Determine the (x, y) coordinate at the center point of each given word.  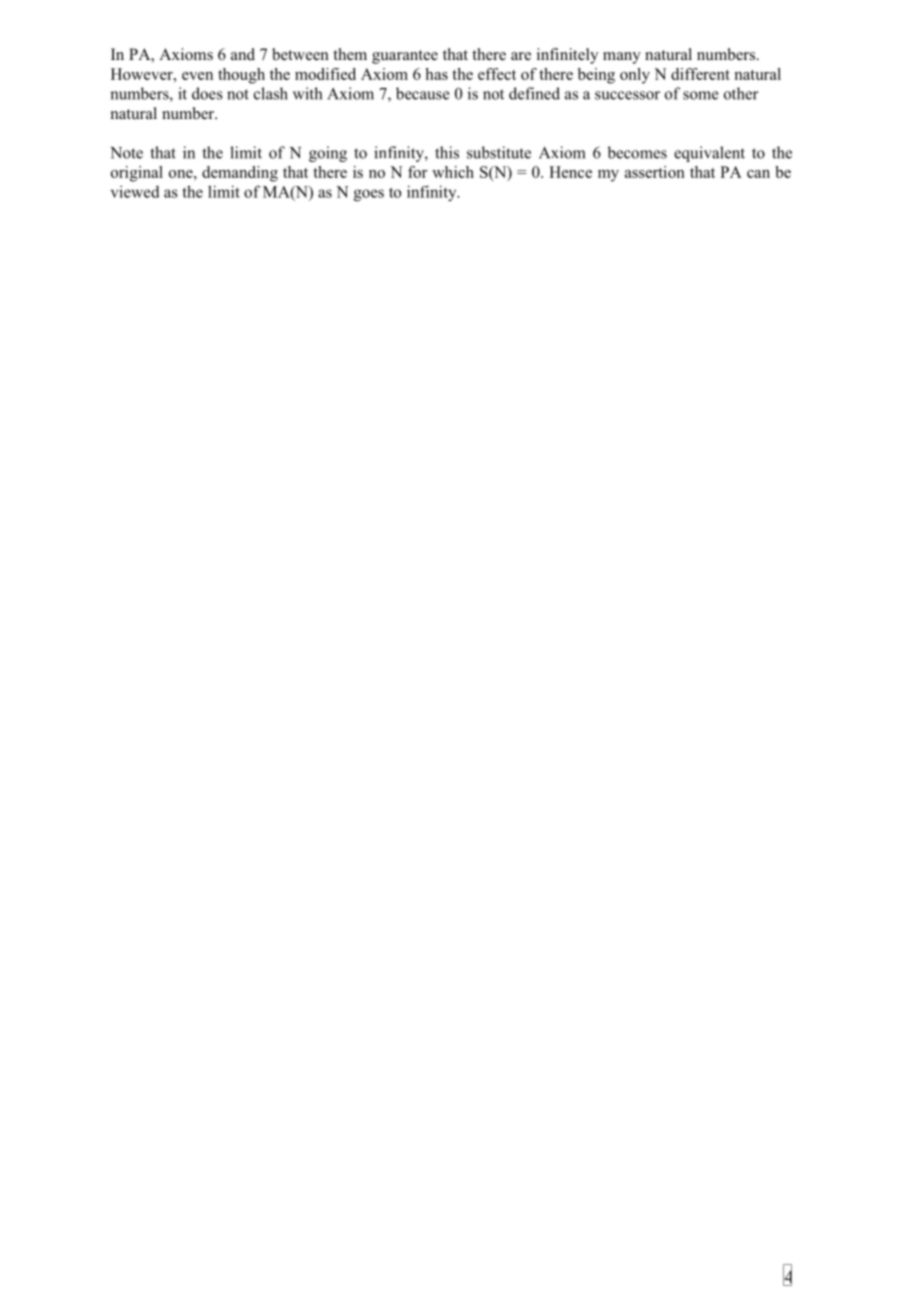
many (622, 58)
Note (126, 153)
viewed (135, 191)
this (447, 152)
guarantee (405, 57)
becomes (637, 152)
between (300, 54)
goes (369, 195)
